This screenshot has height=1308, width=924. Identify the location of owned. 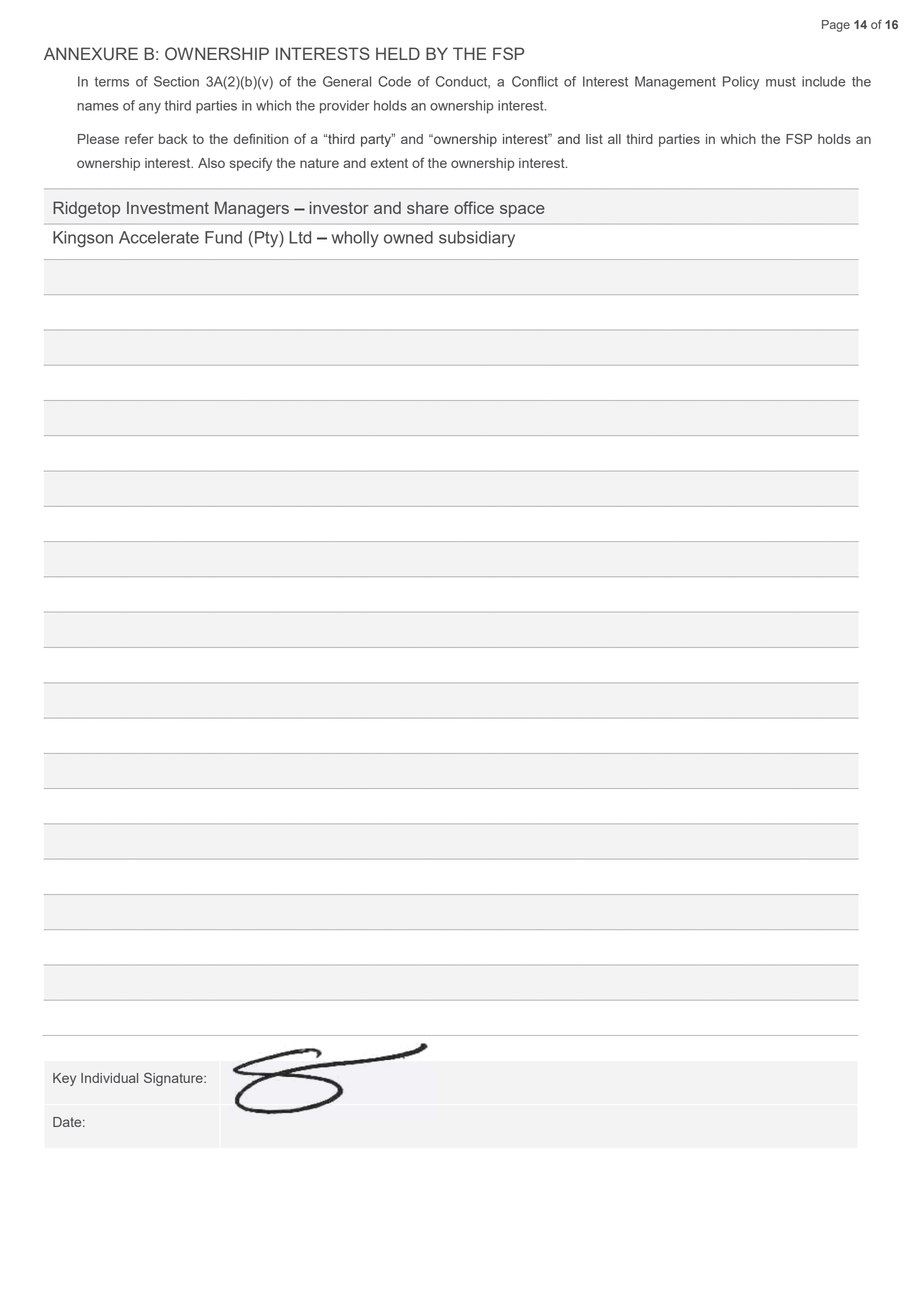
(408, 237).
